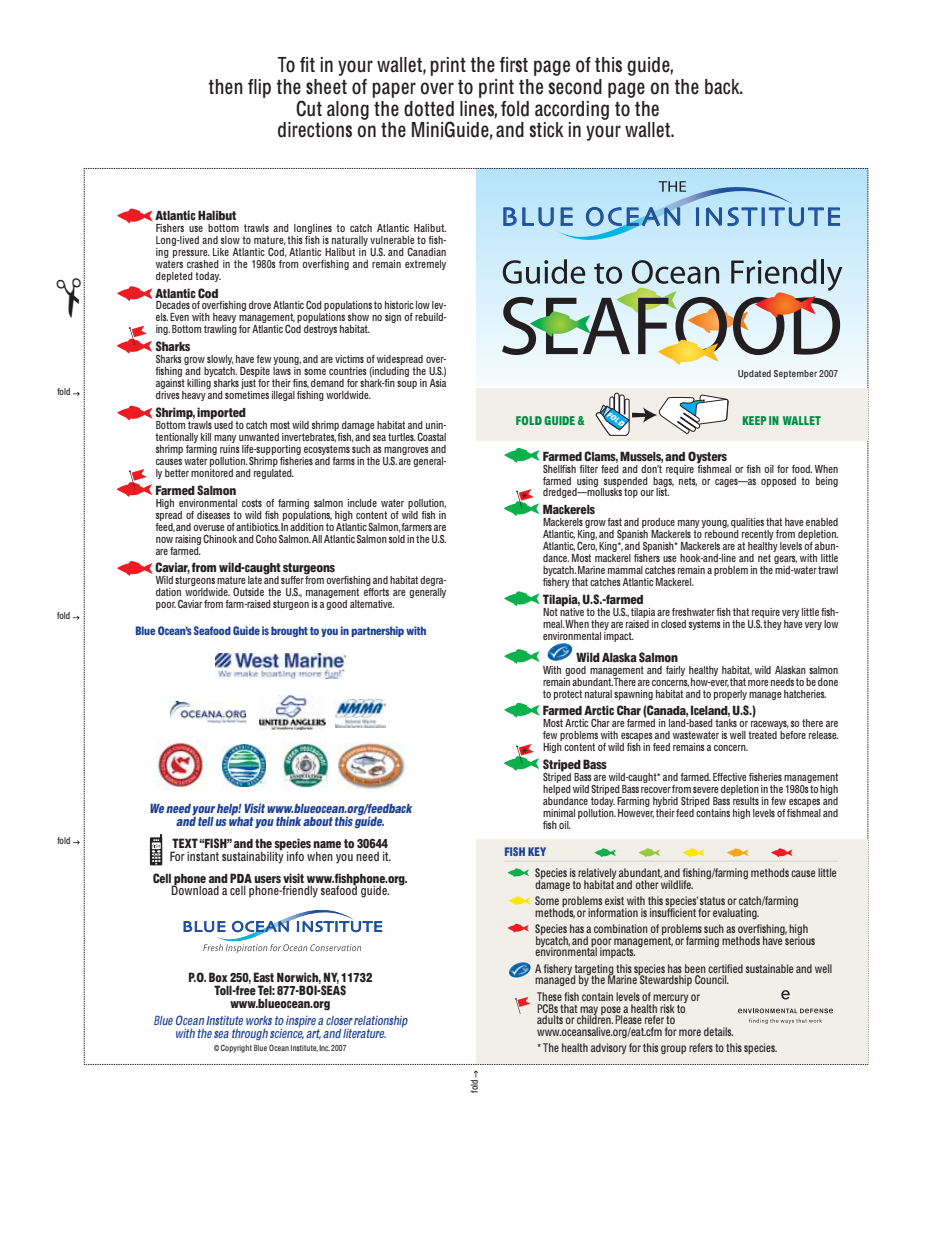 This document has width=952, height=1233. What do you see at coordinates (758, 536) in the document?
I see `recently` at bounding box center [758, 536].
